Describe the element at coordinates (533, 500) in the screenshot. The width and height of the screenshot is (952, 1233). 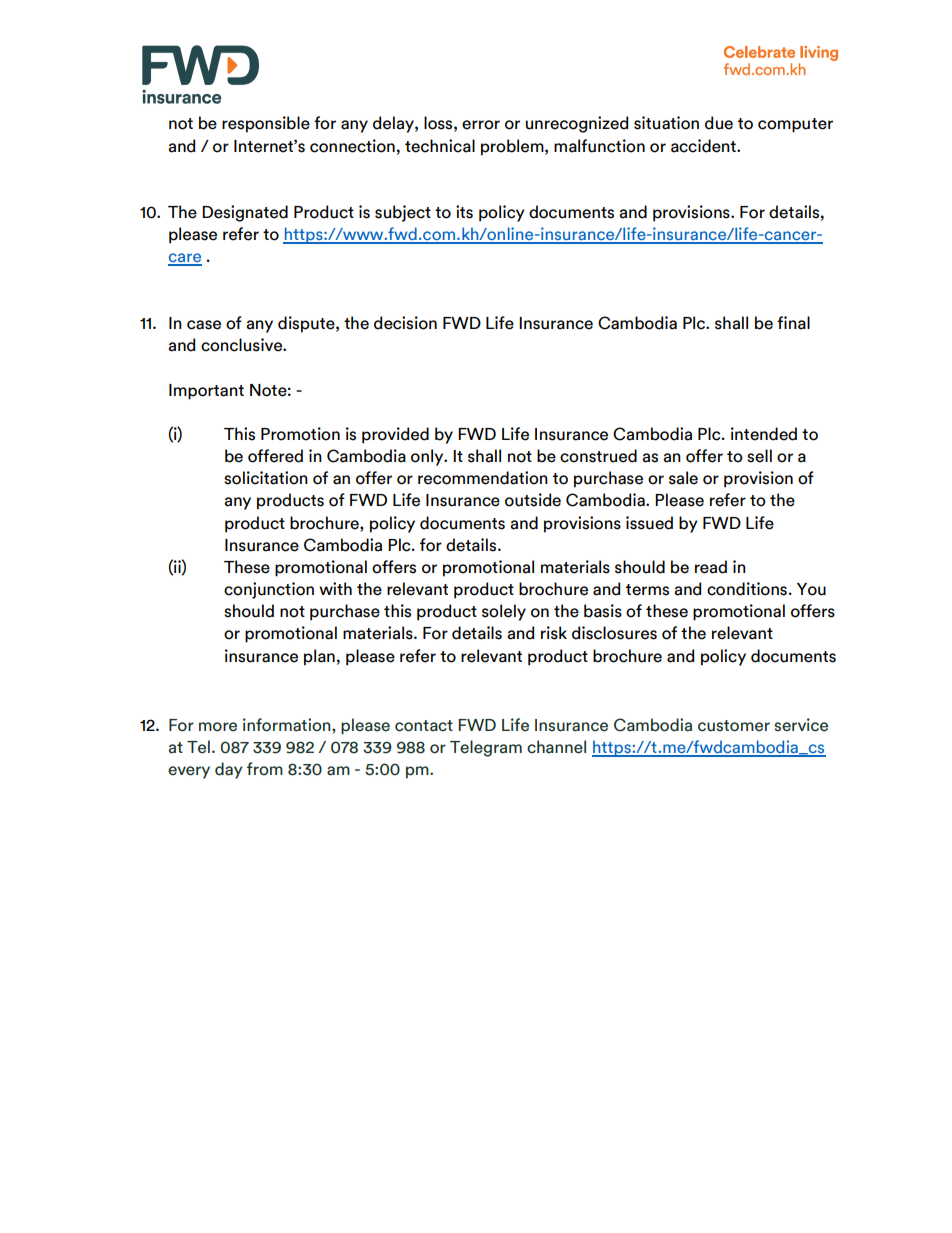
I see `outside` at that location.
